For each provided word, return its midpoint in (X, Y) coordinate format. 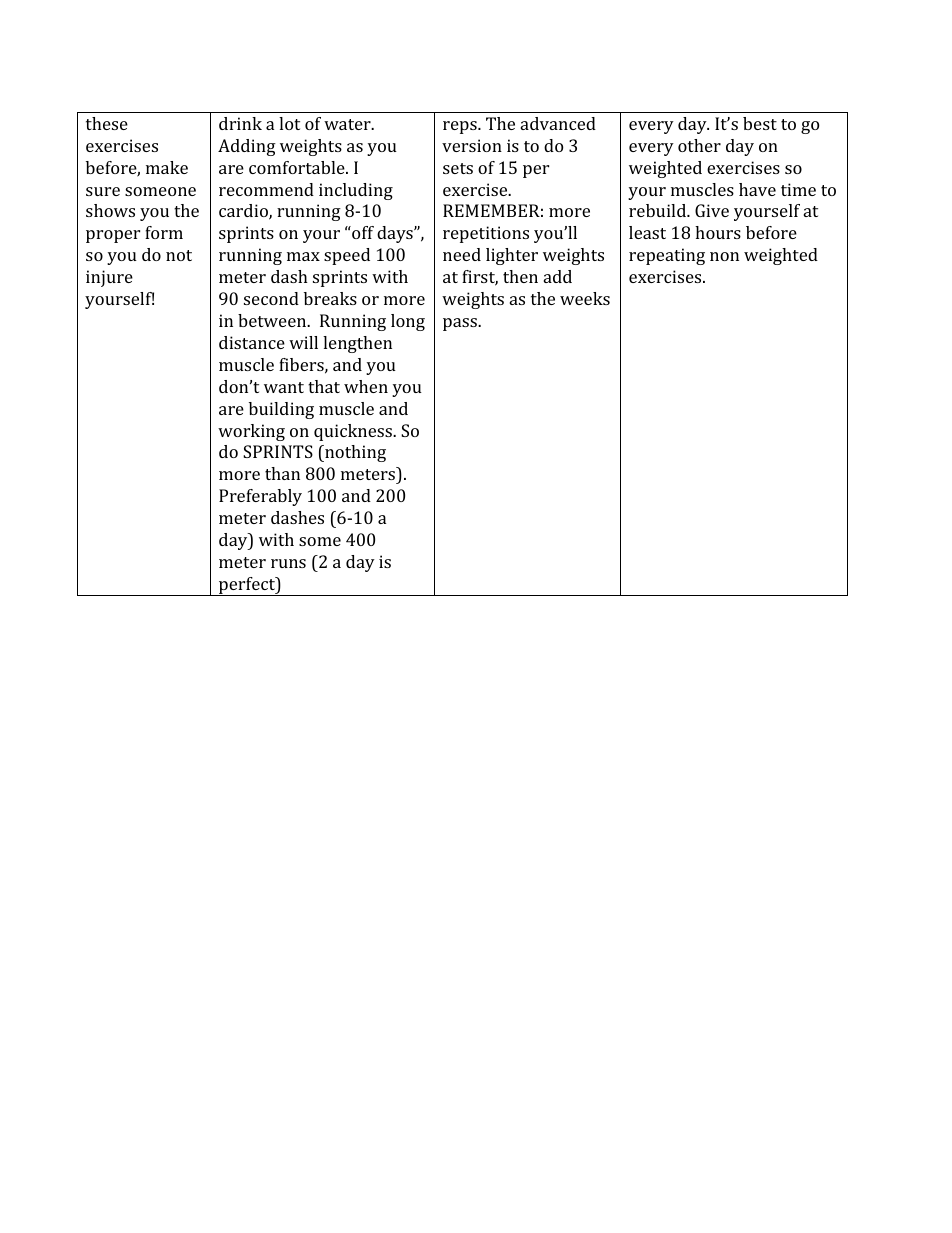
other (699, 145)
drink (240, 123)
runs (288, 563)
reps (461, 127)
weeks (585, 298)
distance (252, 342)
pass (461, 324)
